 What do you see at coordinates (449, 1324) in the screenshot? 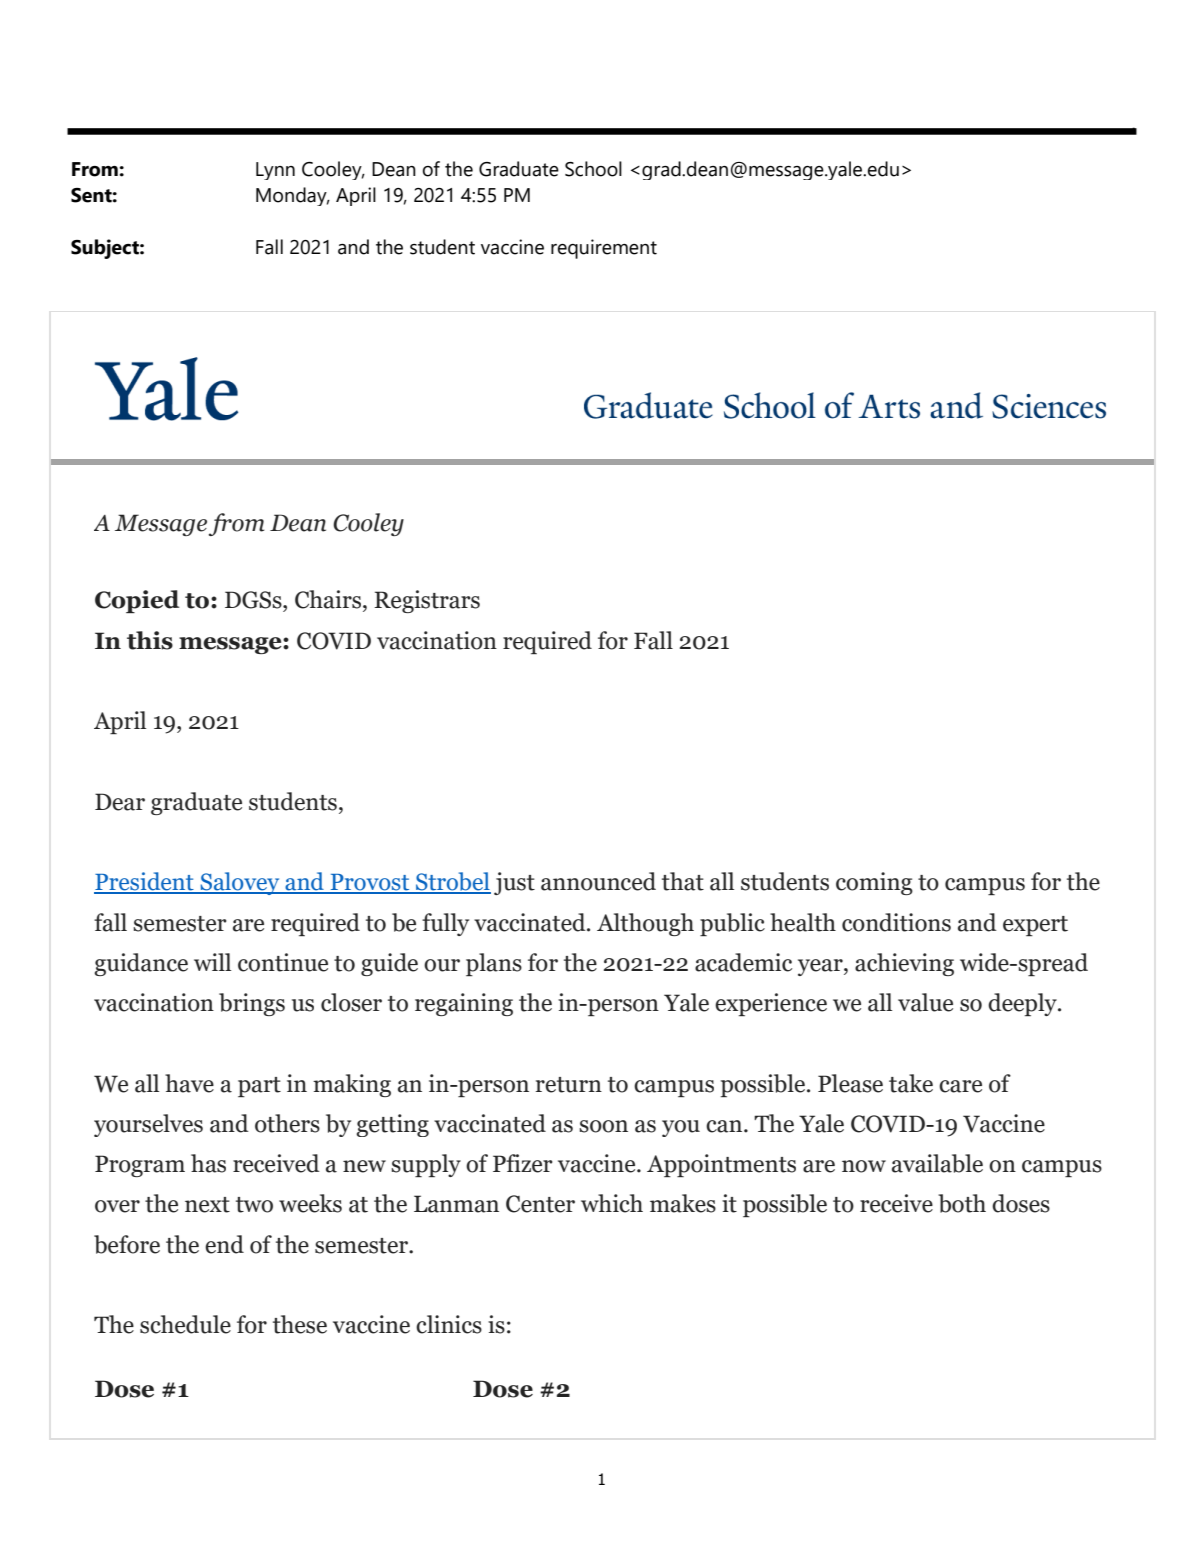
I see `clinics` at bounding box center [449, 1324].
